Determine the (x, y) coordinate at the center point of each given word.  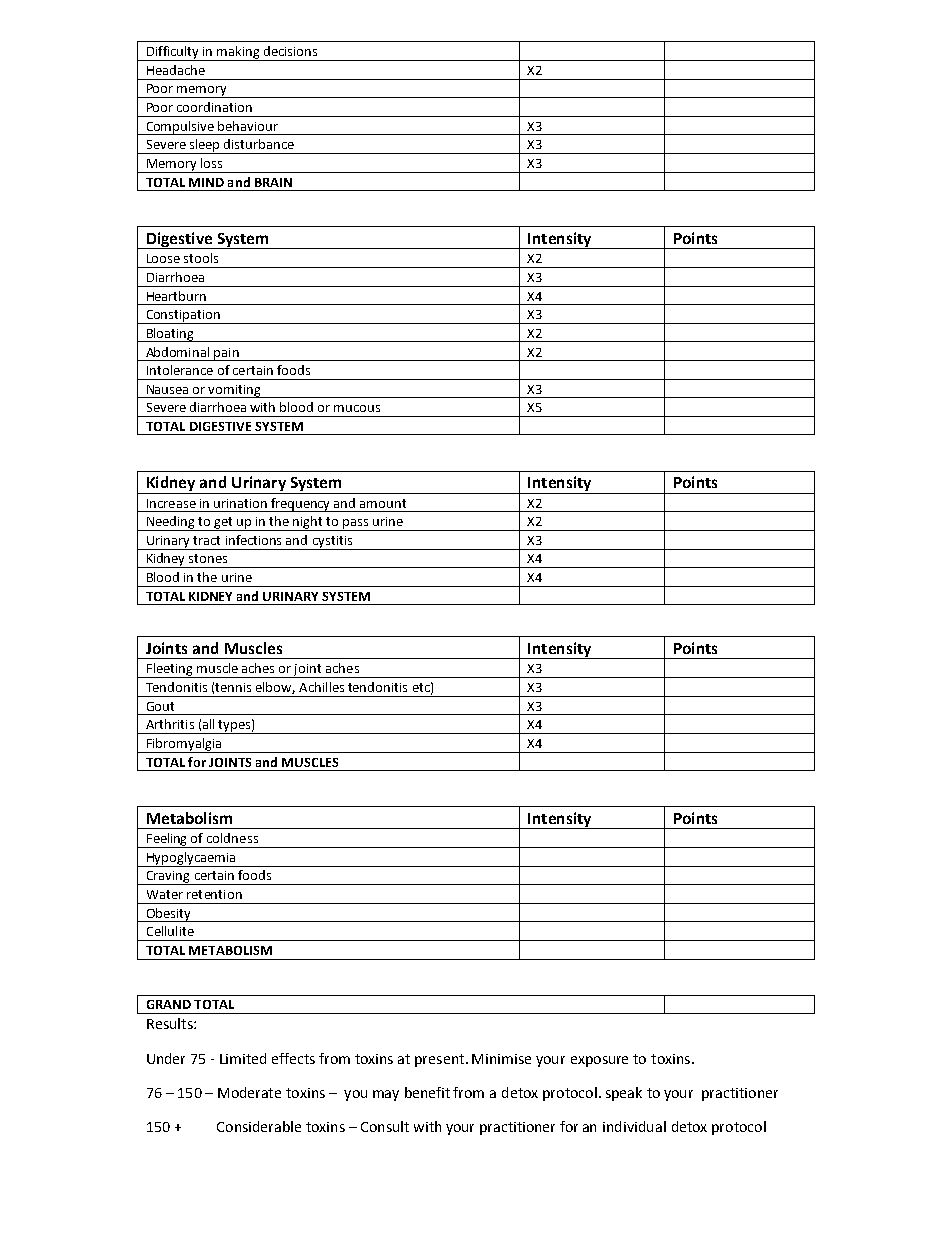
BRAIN (273, 182)
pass (356, 525)
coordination (214, 107)
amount (383, 503)
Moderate (249, 1092)
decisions (290, 51)
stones (208, 558)
